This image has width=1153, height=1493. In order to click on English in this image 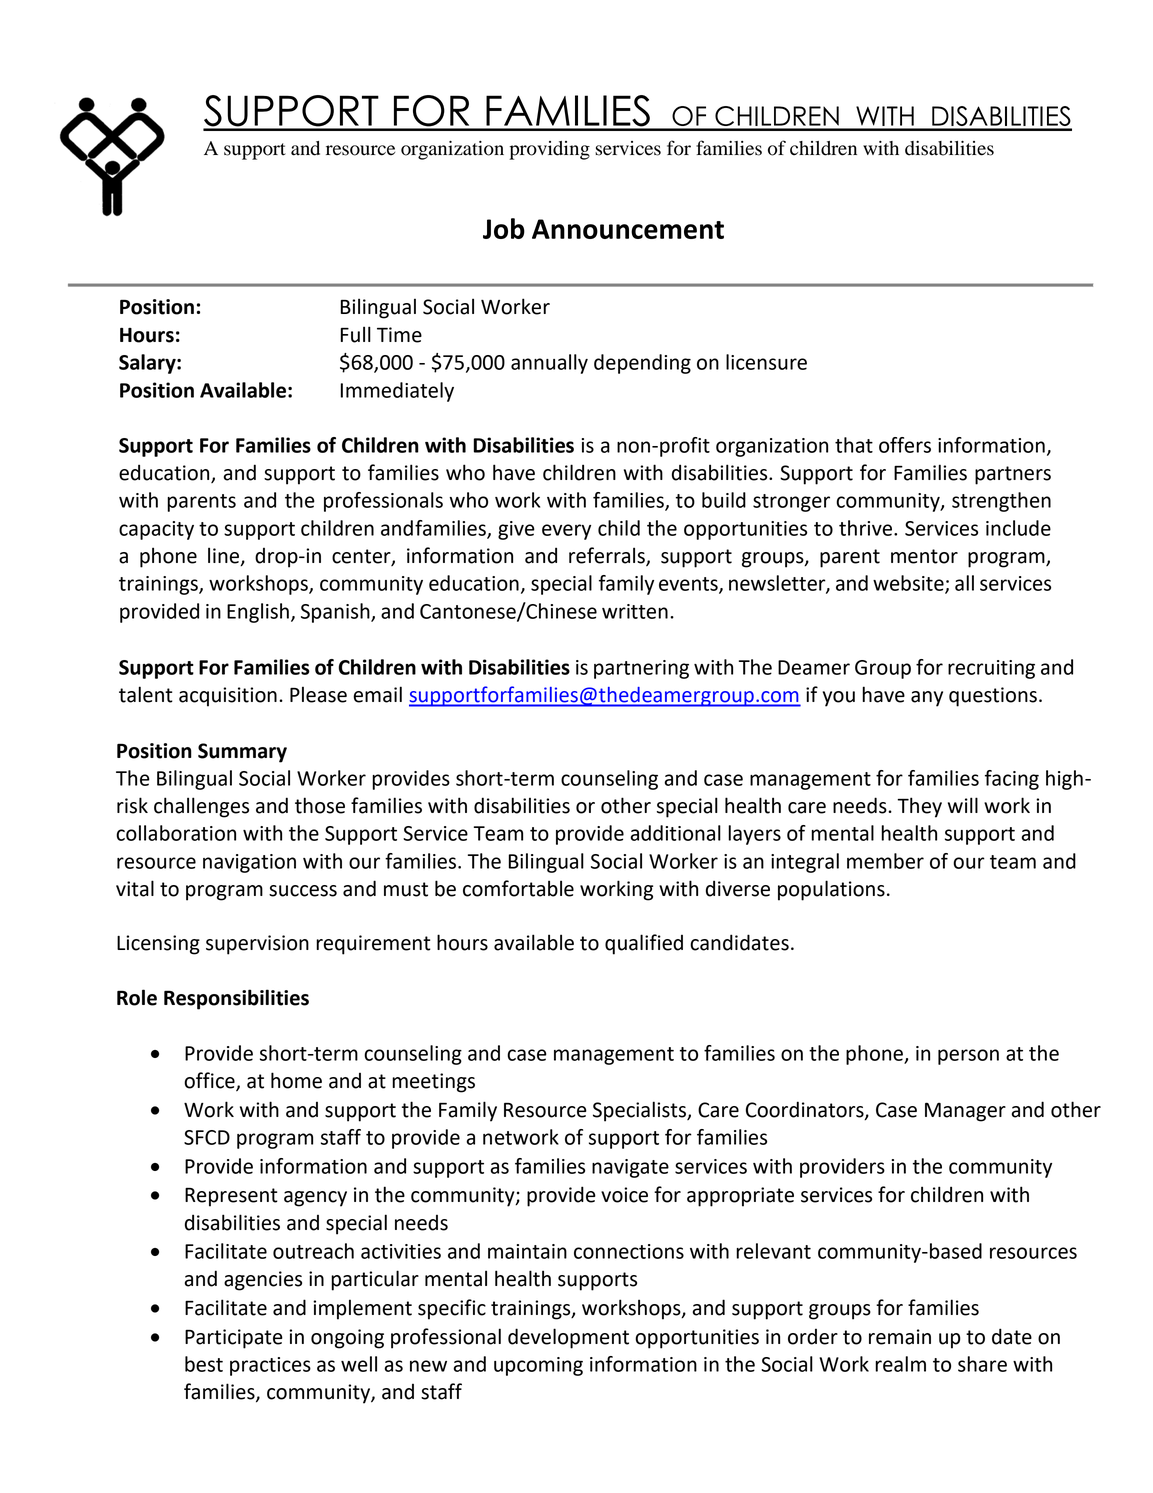, I will do `click(258, 613)`.
